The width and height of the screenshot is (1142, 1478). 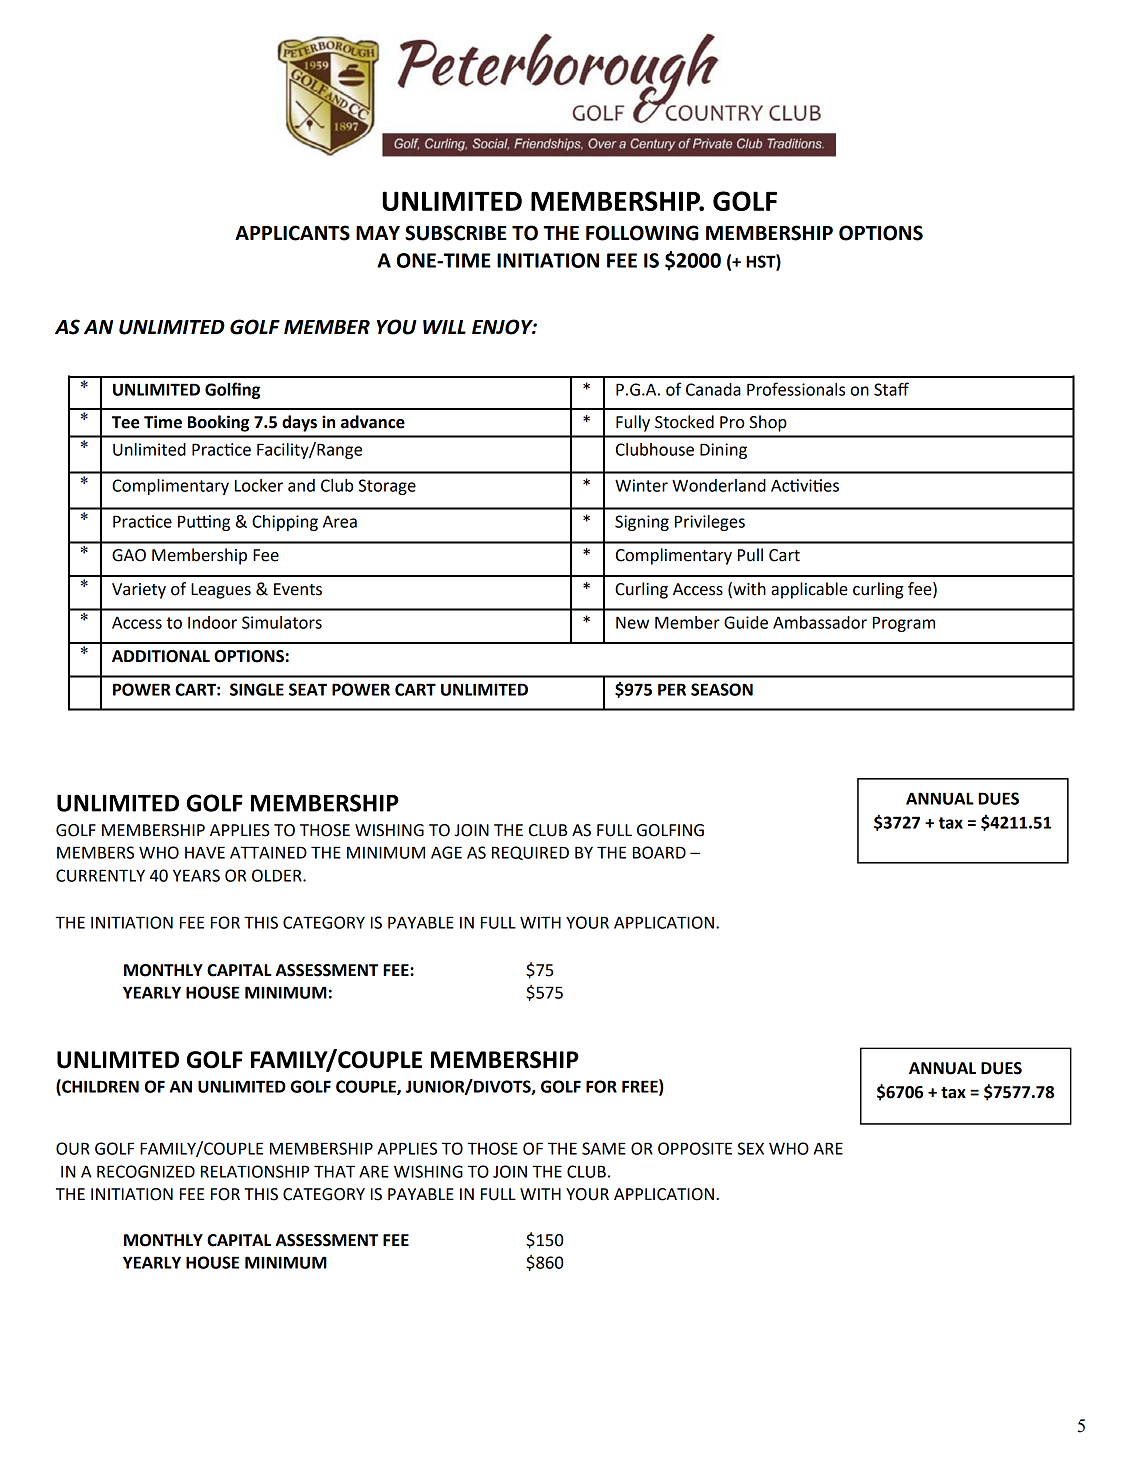 I want to click on SUBSCRIBE, so click(x=456, y=233).
